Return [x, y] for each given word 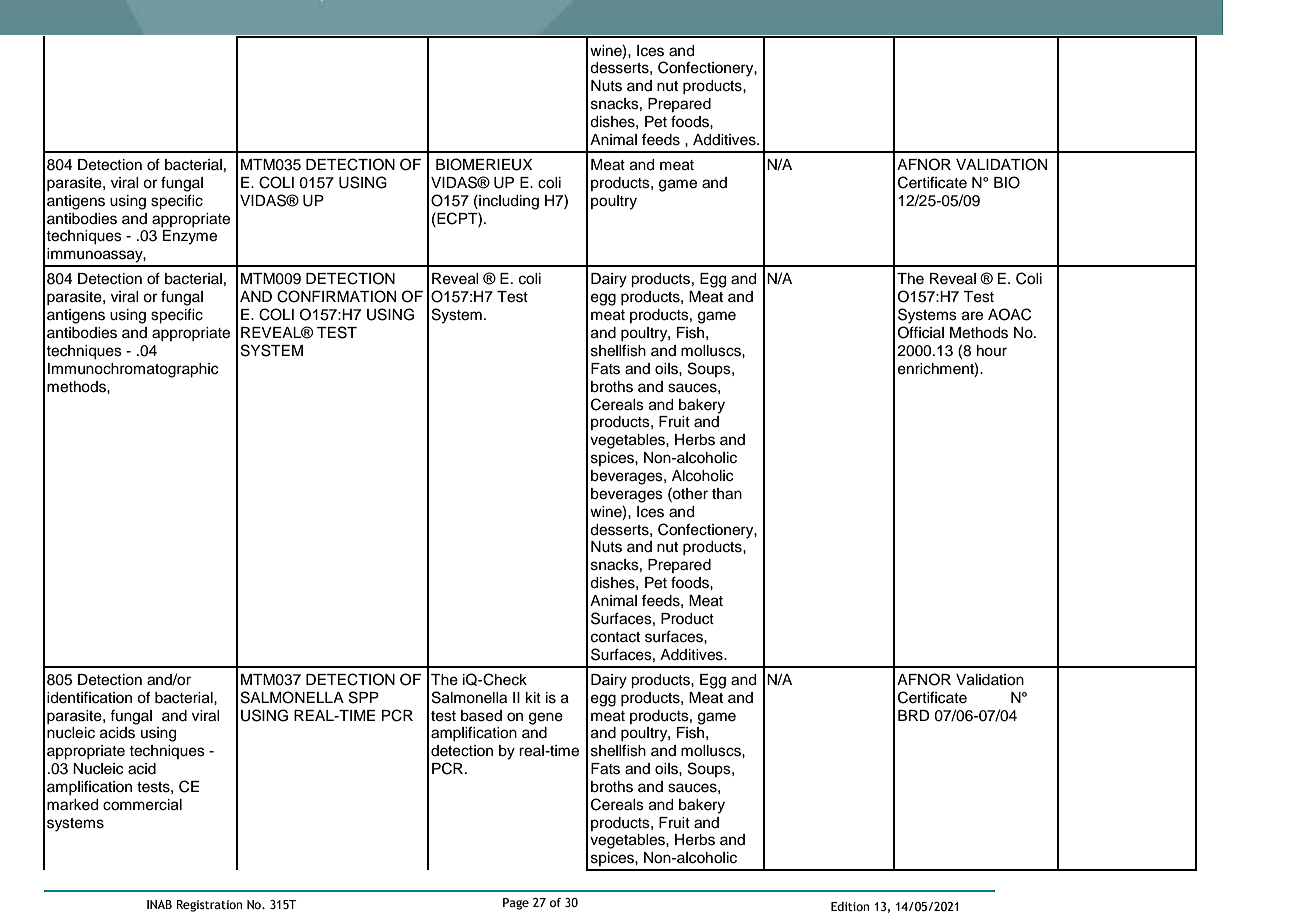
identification [89, 698]
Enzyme [190, 237]
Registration [209, 906]
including [508, 202]
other [689, 493]
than [727, 494]
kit [533, 697]
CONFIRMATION [336, 296]
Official [921, 332]
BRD [914, 715]
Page [516, 904]
